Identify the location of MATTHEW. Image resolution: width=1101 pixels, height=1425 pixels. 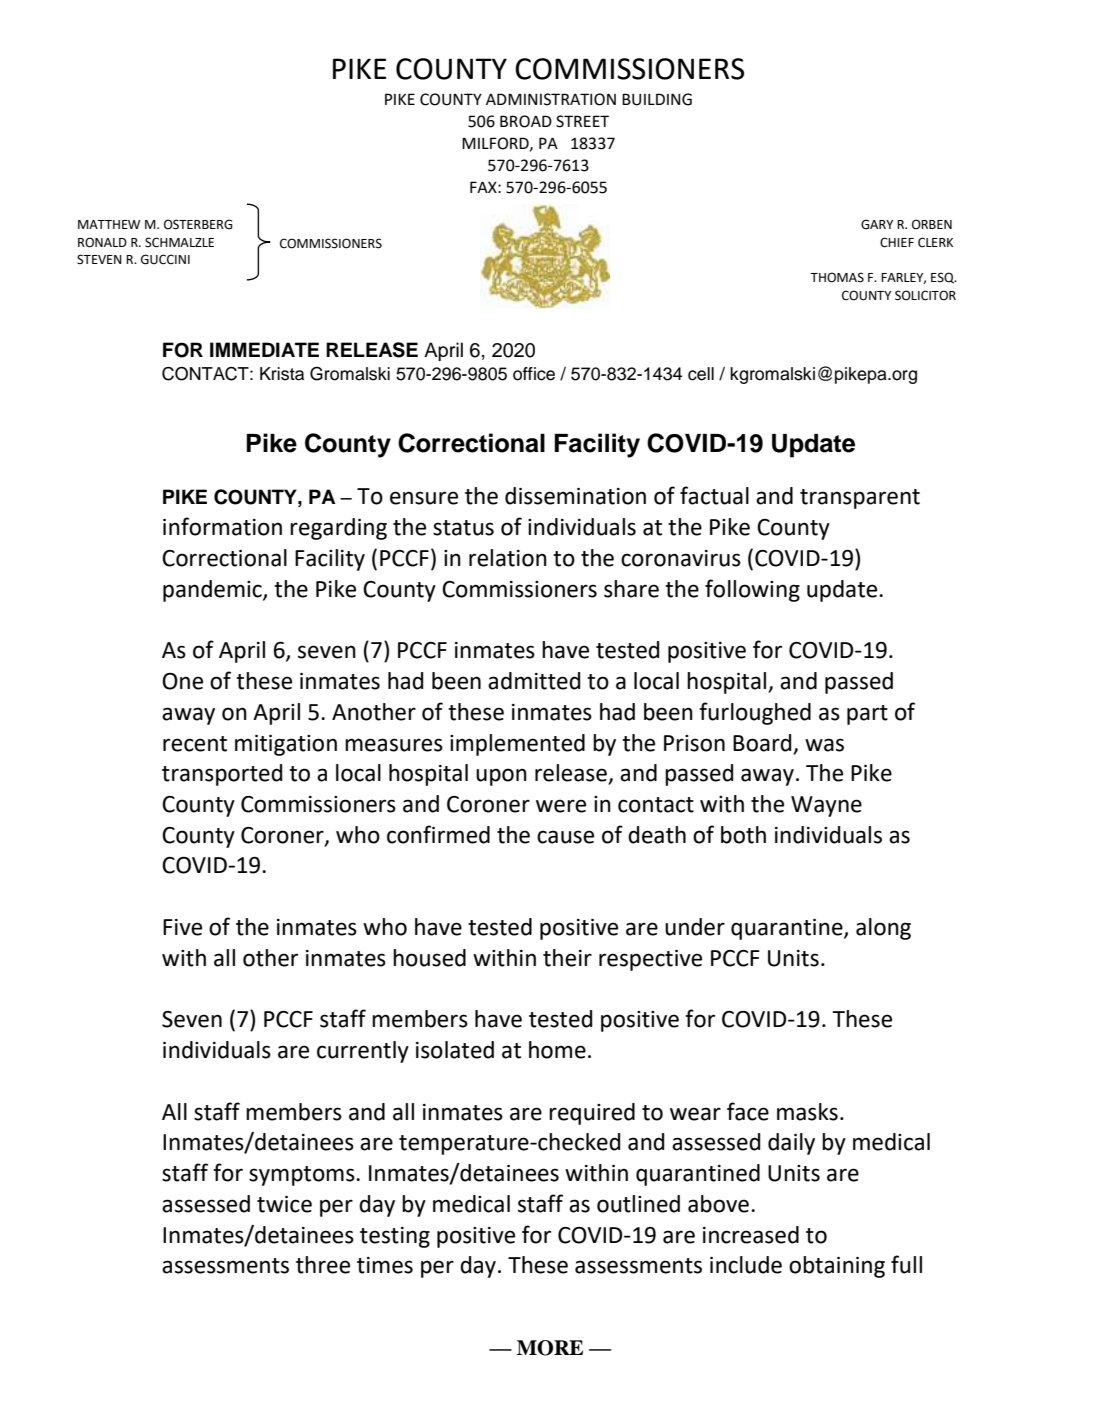
(109, 224).
